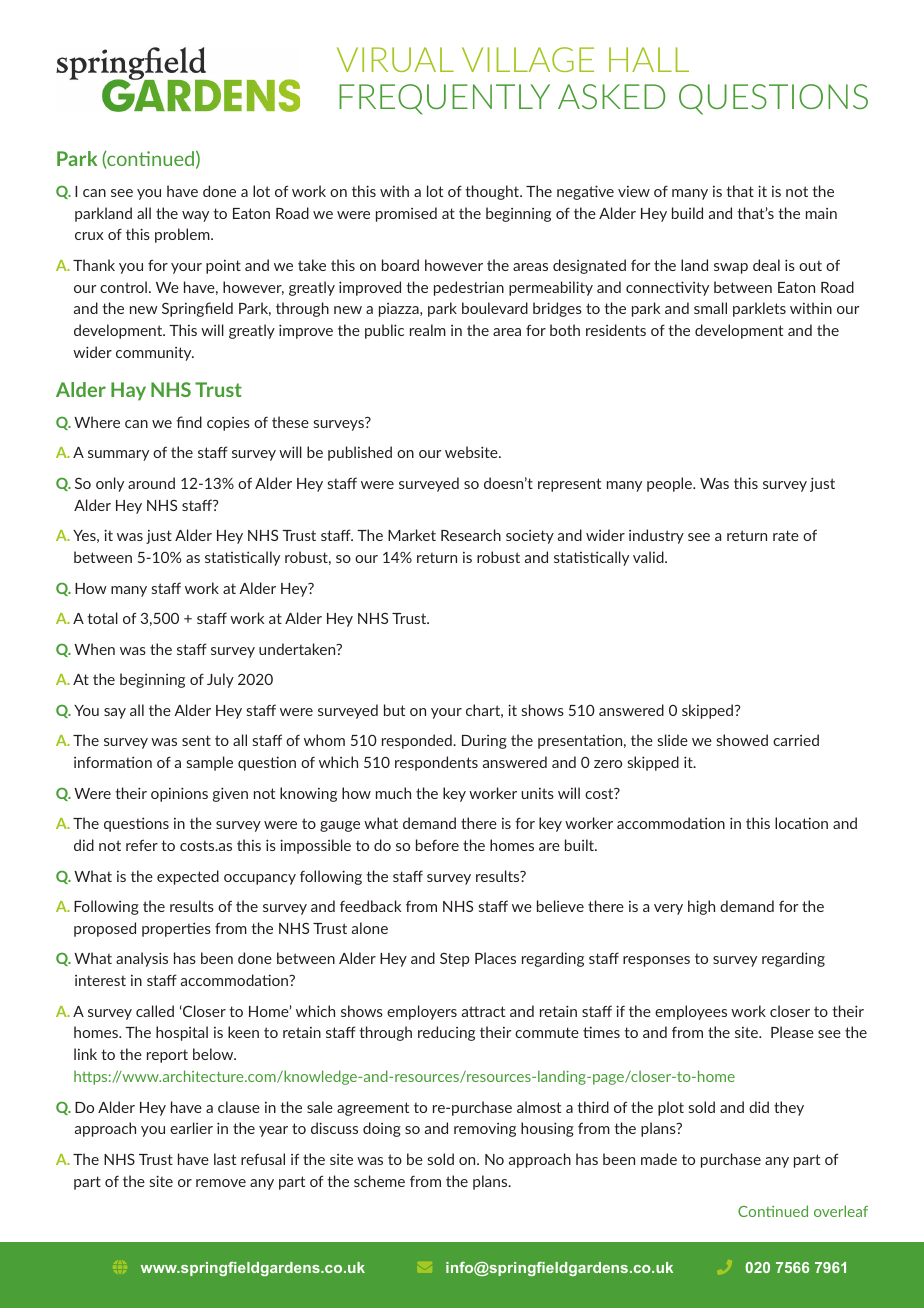 The height and width of the screenshot is (1308, 924). I want to click on published, so click(360, 453).
